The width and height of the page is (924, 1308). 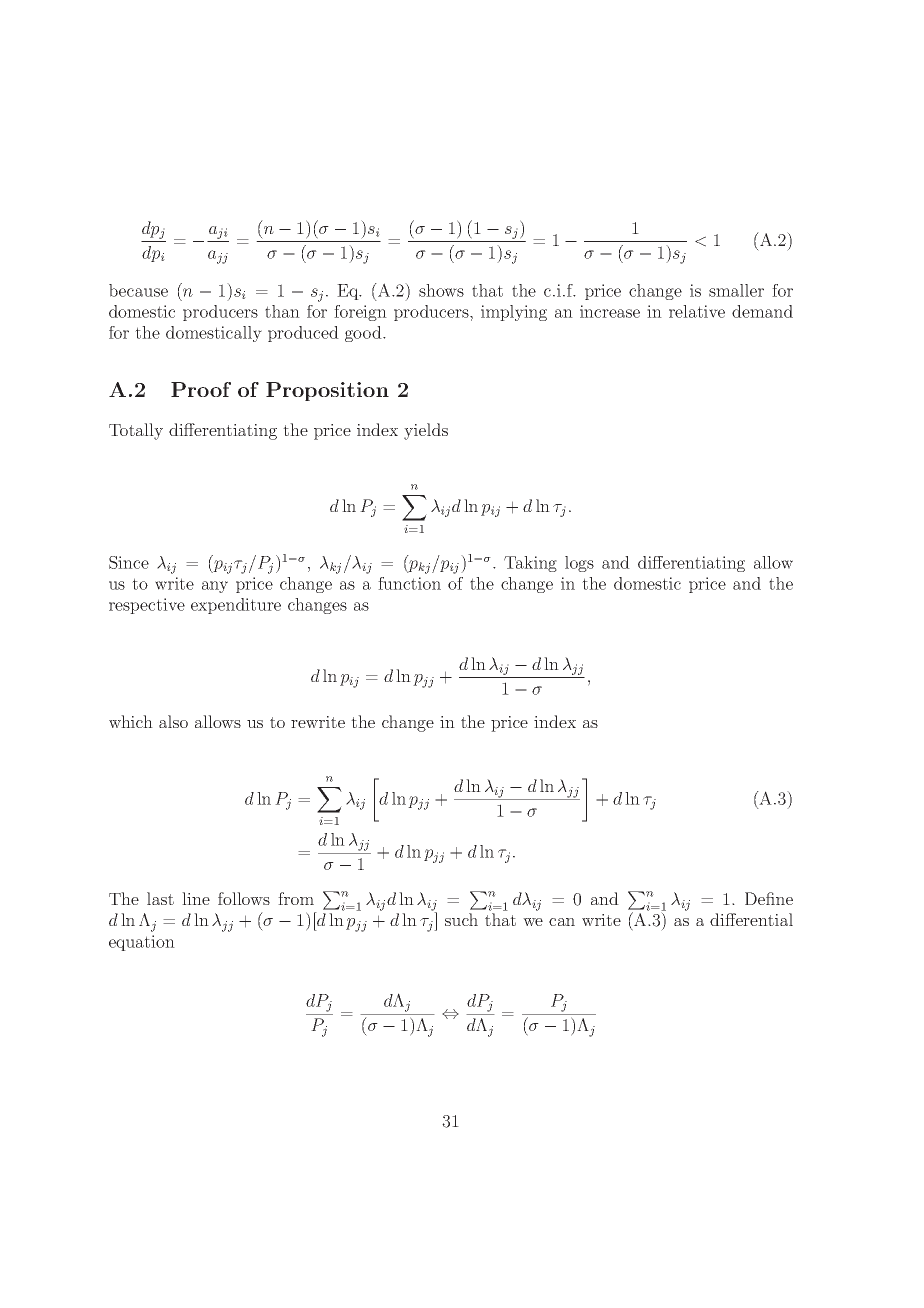 I want to click on from, so click(x=296, y=898).
